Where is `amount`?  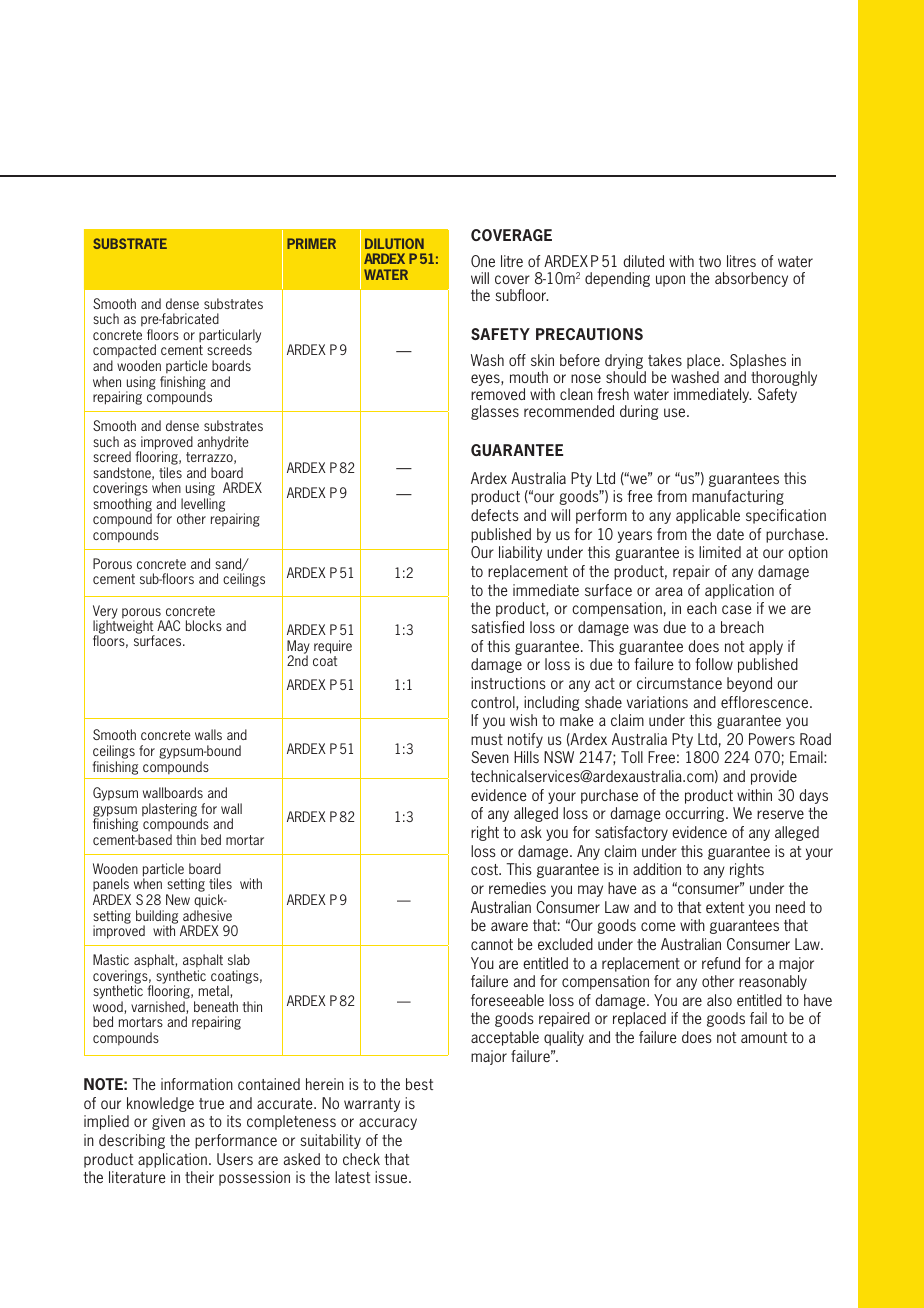 amount is located at coordinates (764, 1037).
